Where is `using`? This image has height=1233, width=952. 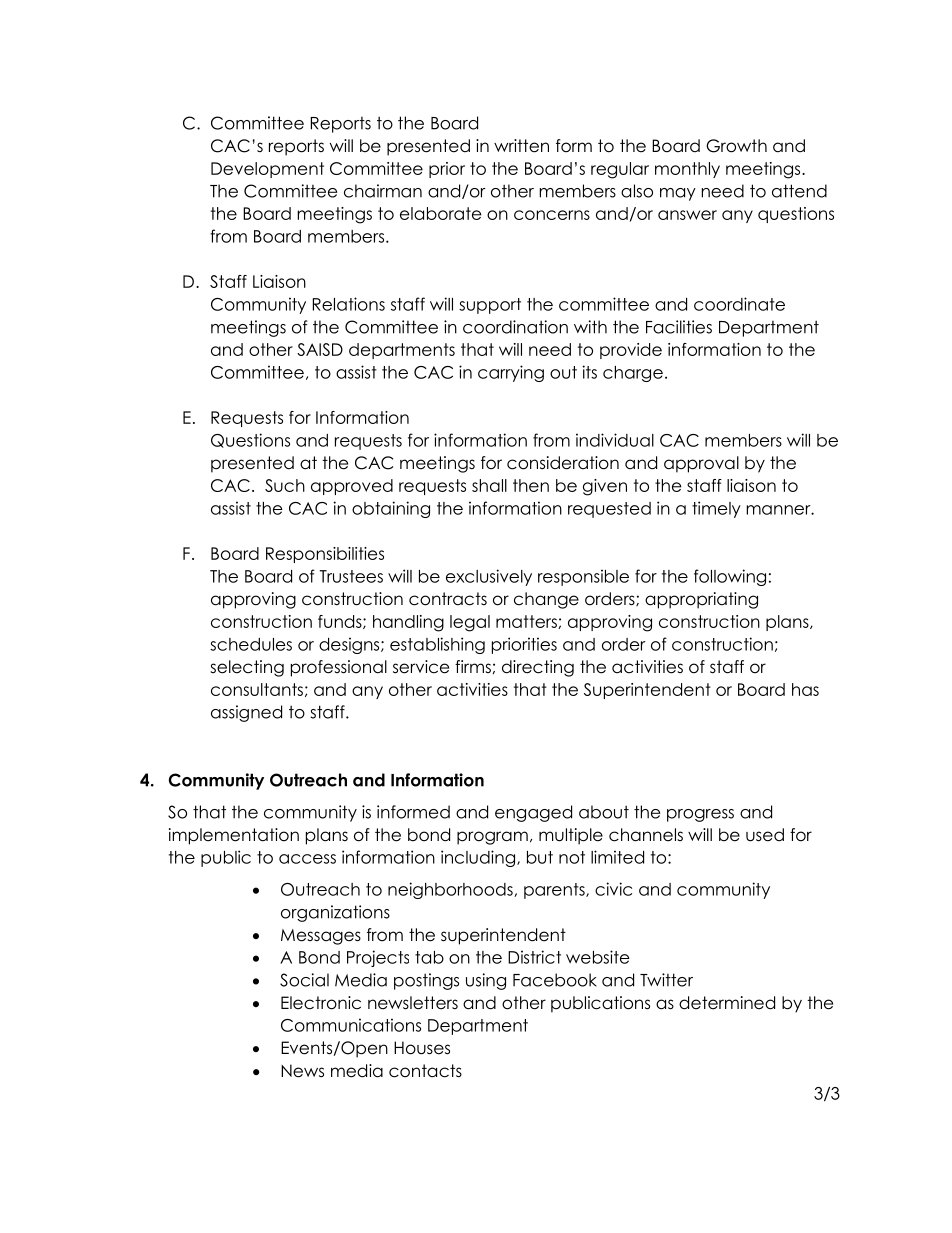
using is located at coordinates (486, 981).
